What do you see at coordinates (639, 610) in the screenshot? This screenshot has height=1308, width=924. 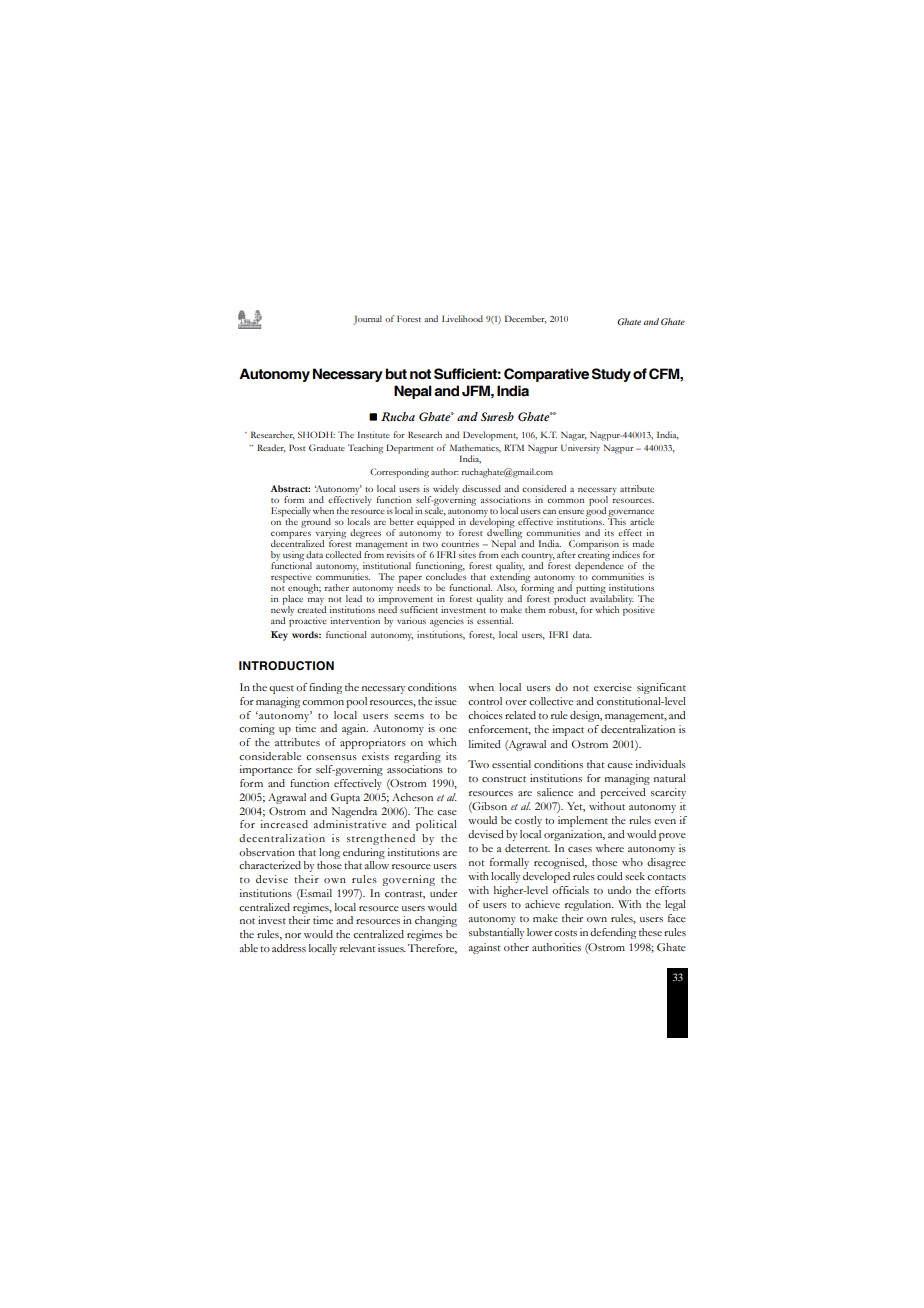 I see `positive` at bounding box center [639, 610].
